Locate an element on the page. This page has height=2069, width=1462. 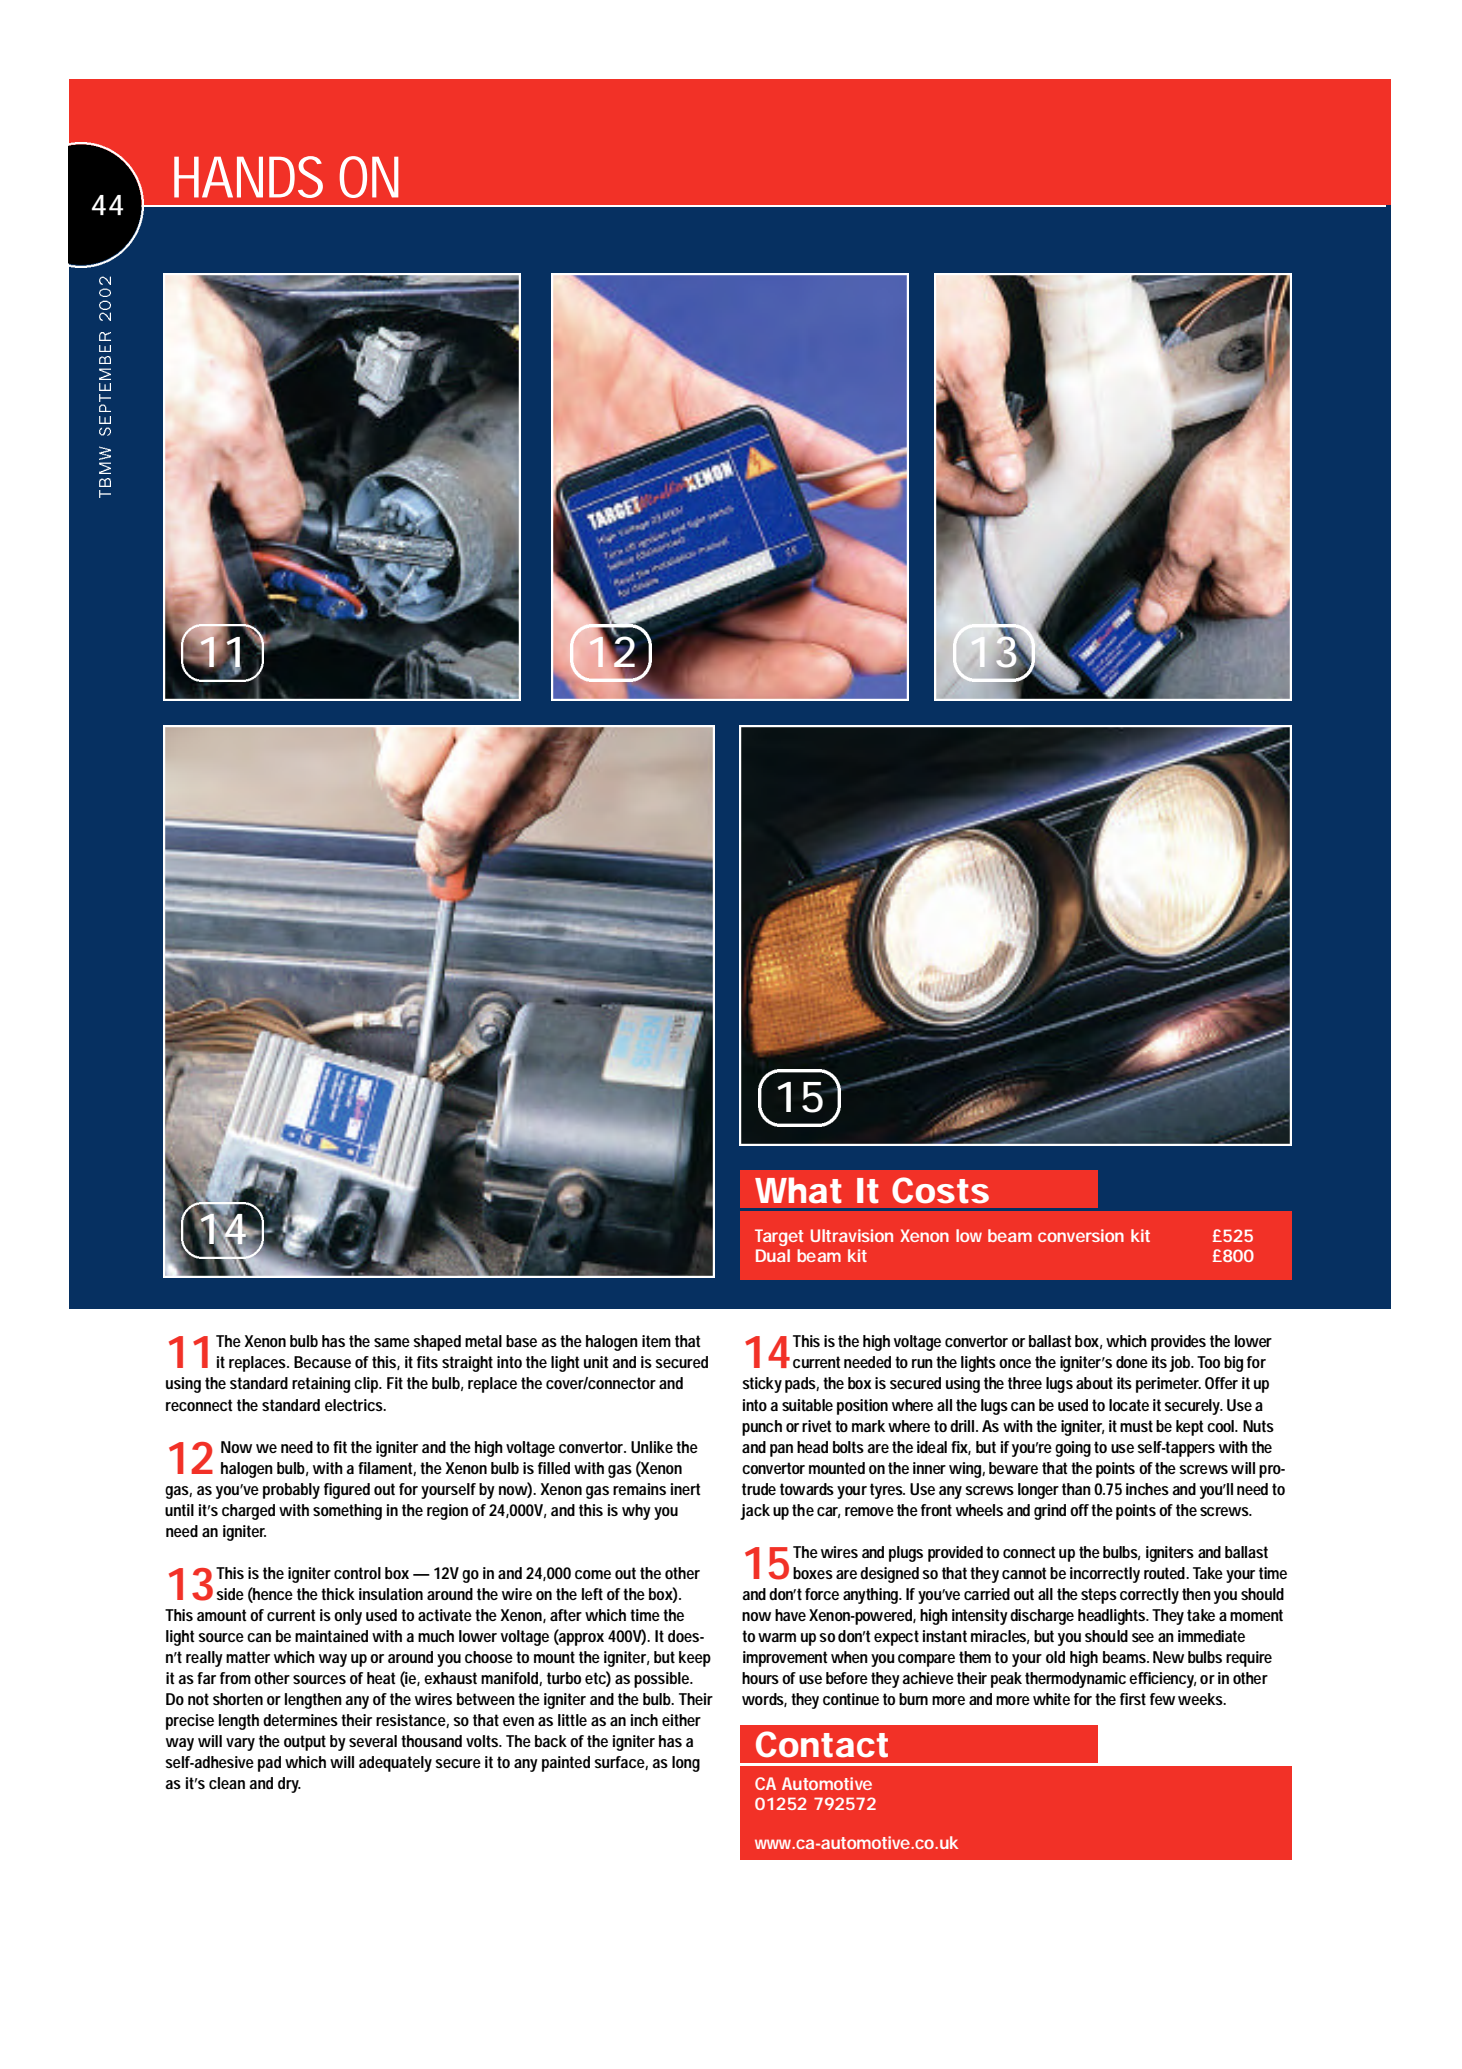
conversion is located at coordinates (1081, 1235).
